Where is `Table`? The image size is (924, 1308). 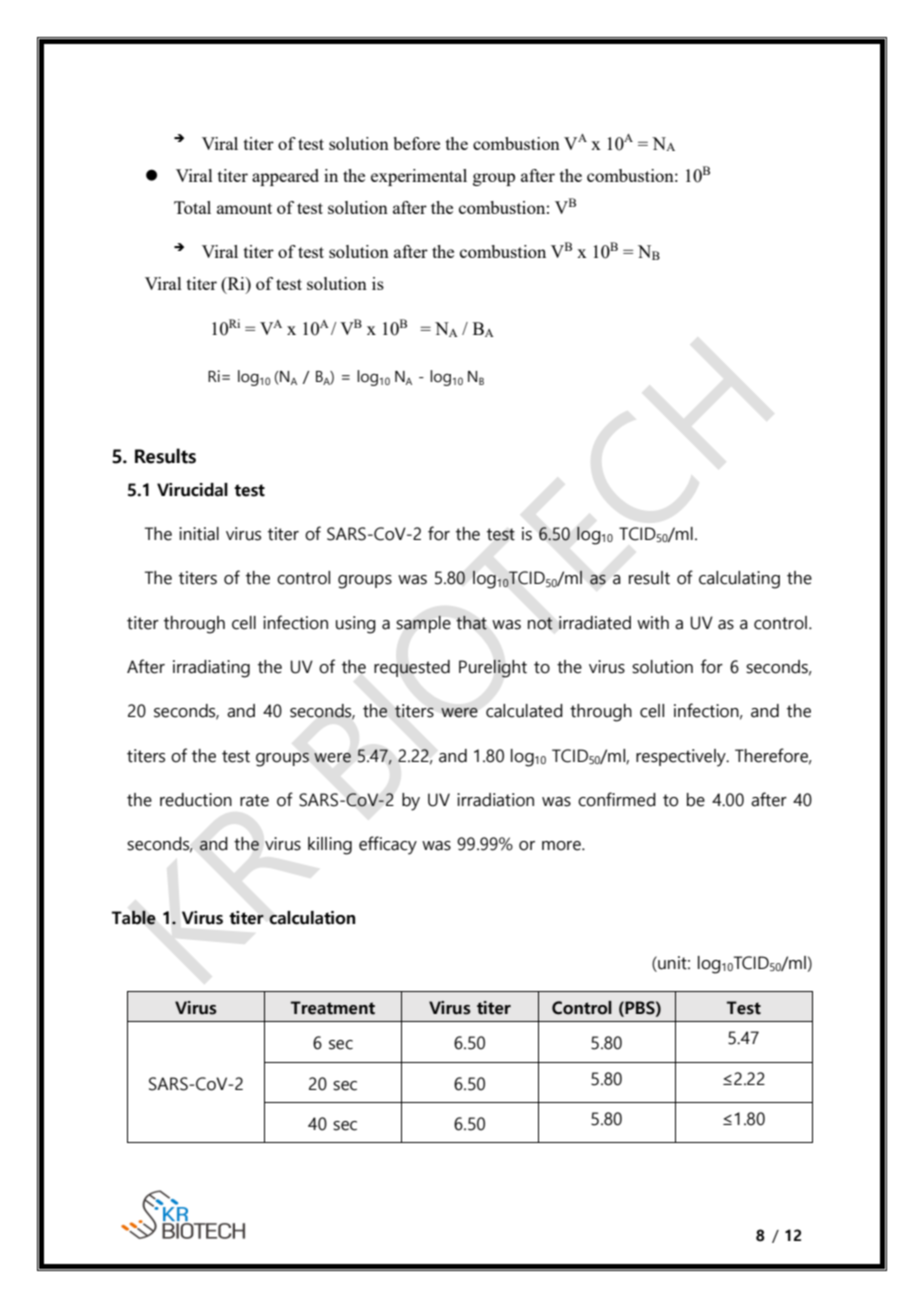
Table is located at coordinates (133, 917).
